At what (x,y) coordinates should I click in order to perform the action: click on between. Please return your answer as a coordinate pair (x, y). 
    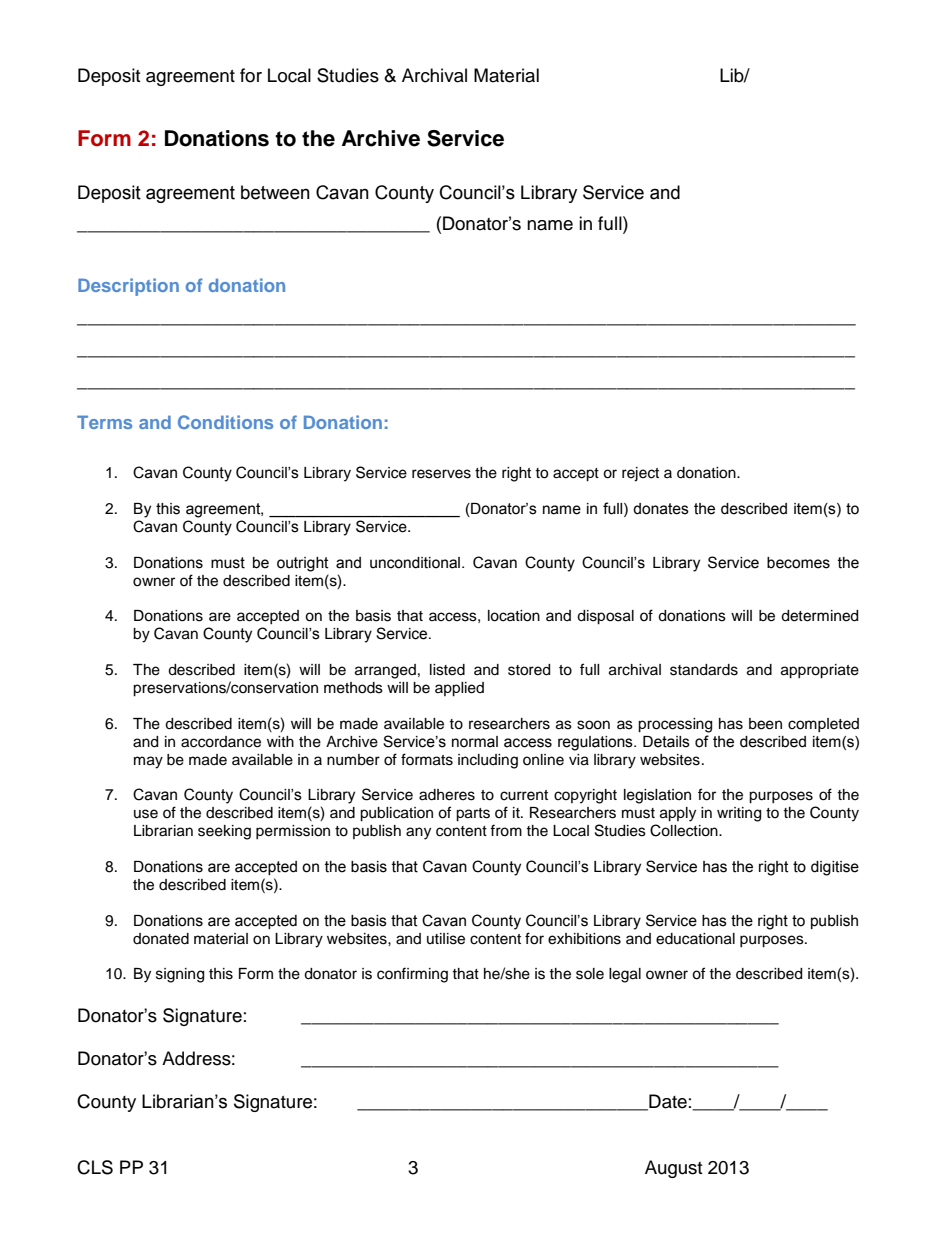
    Looking at the image, I should click on (275, 192).
